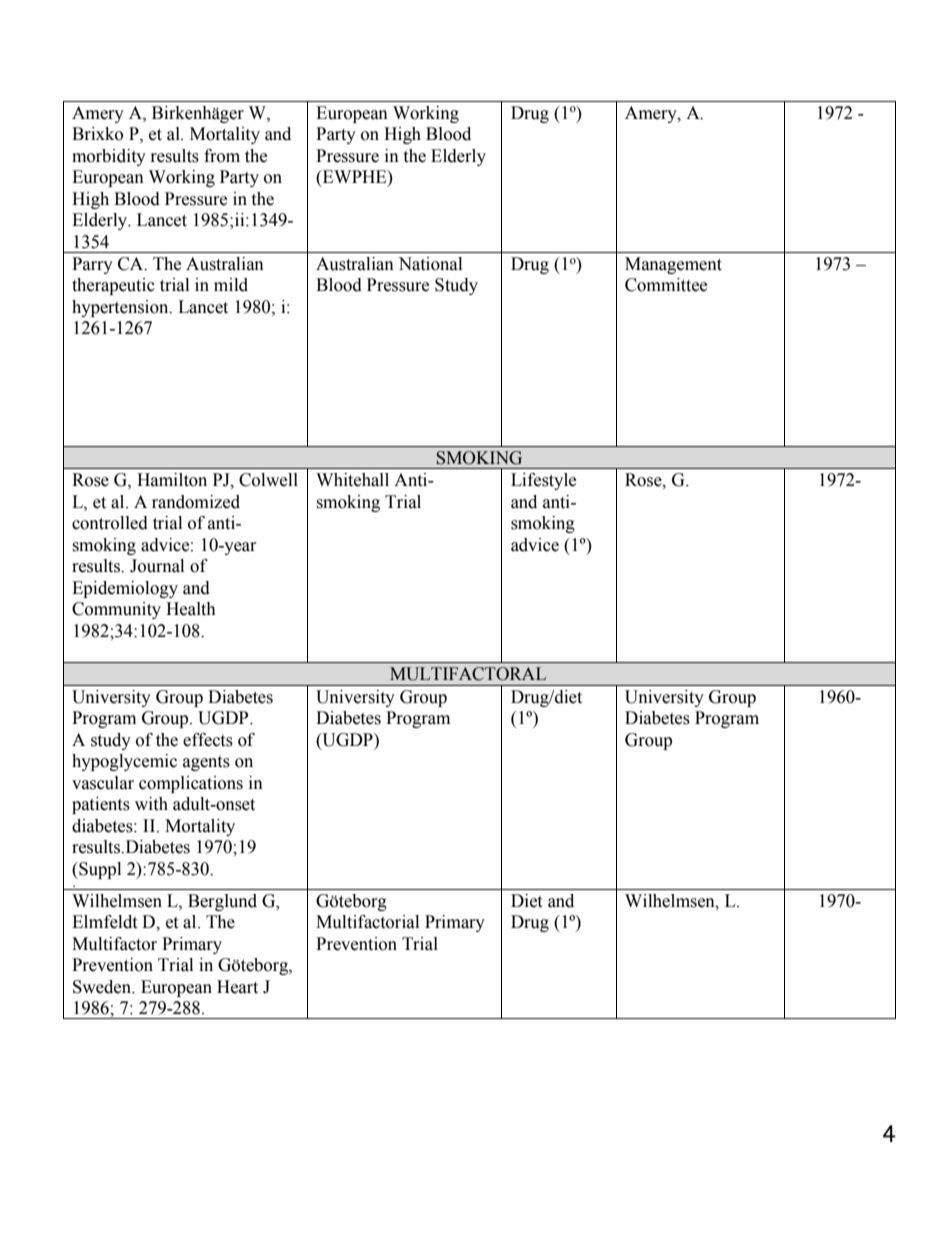 This image has width=952, height=1233. Describe the element at coordinates (121, 308) in the image. I see `hypertension` at that location.
